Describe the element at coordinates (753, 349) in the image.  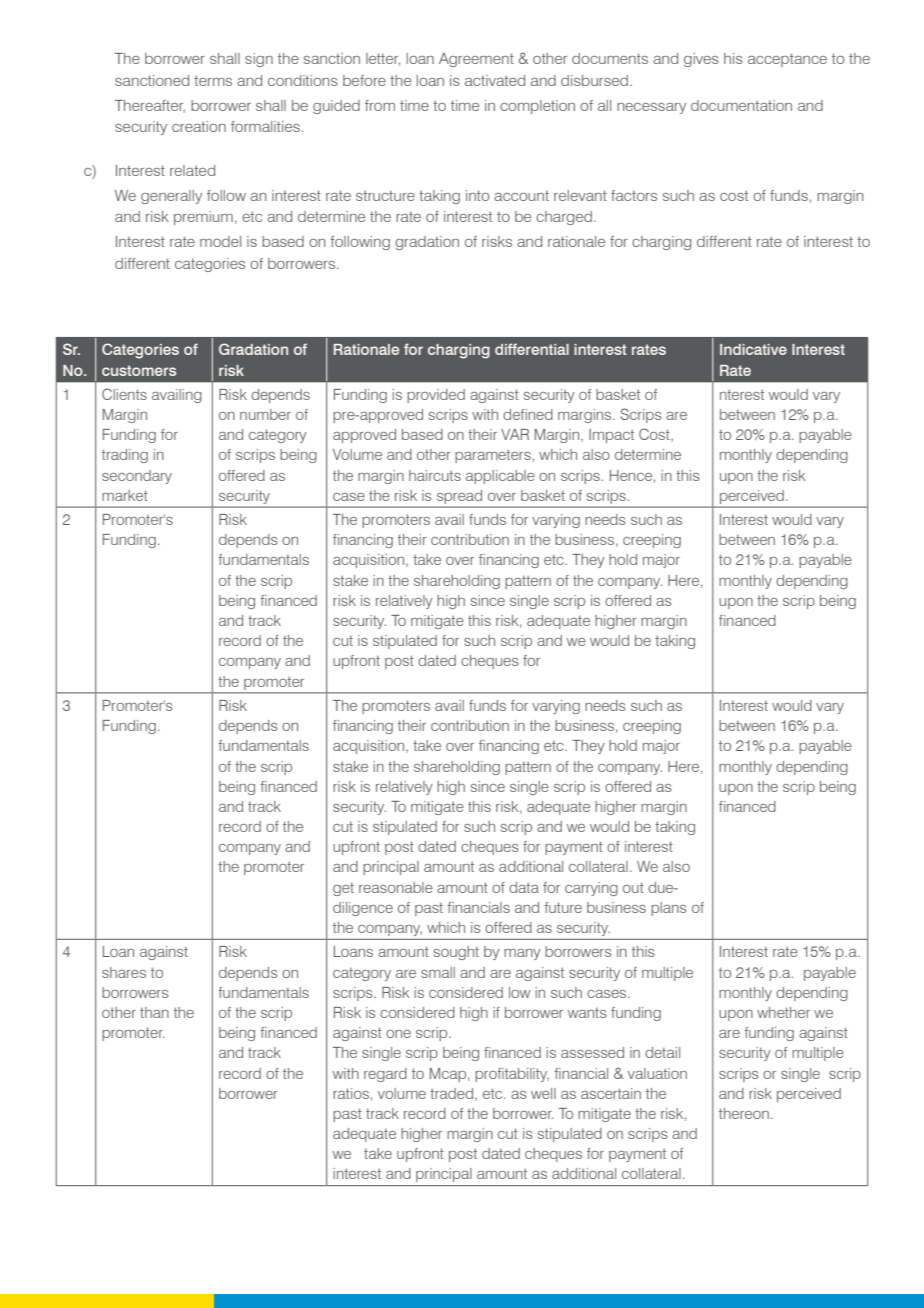
I see `Indicative` at that location.
